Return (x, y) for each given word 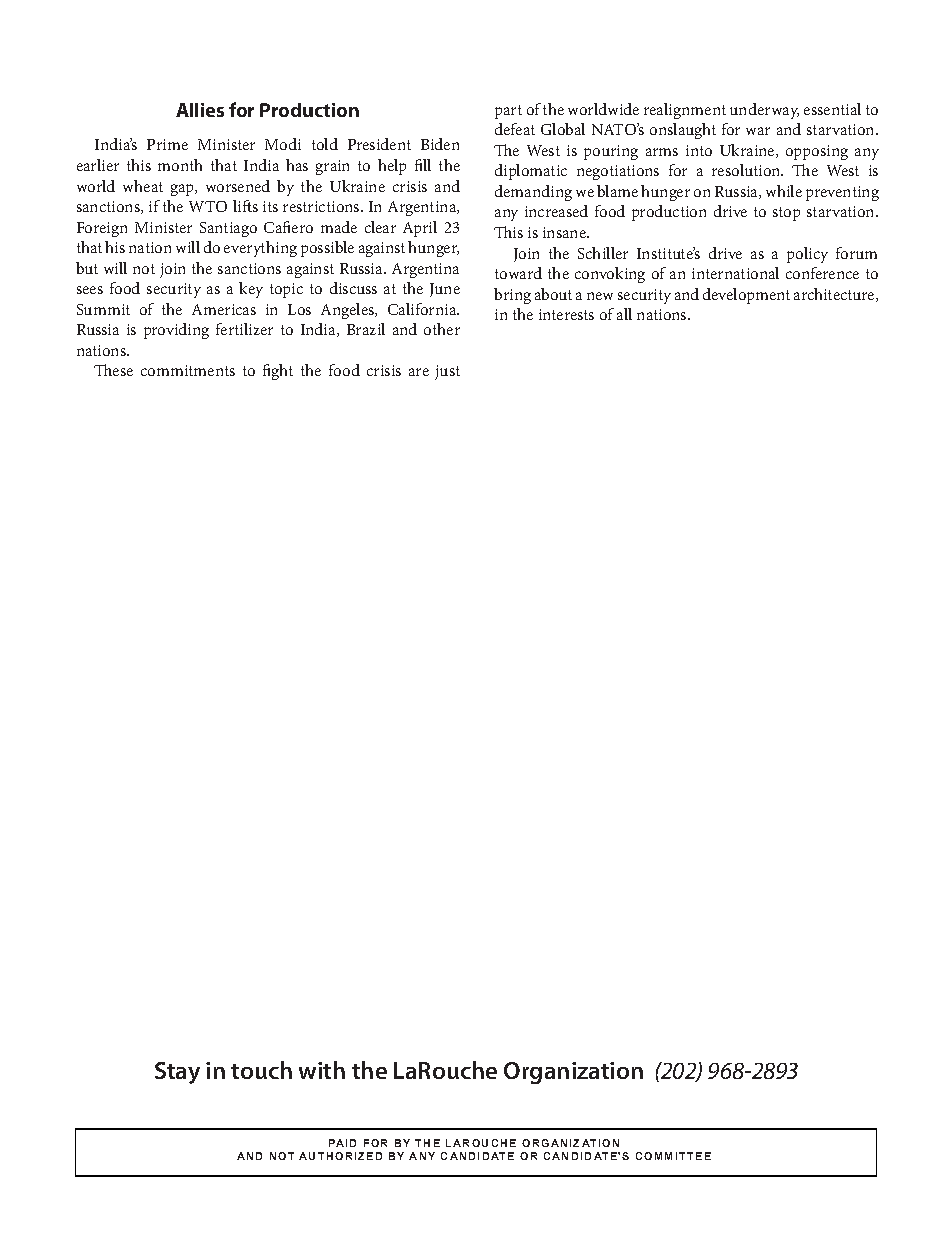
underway (764, 111)
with (322, 1070)
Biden (440, 144)
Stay (177, 1073)
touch (261, 1070)
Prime (167, 144)
